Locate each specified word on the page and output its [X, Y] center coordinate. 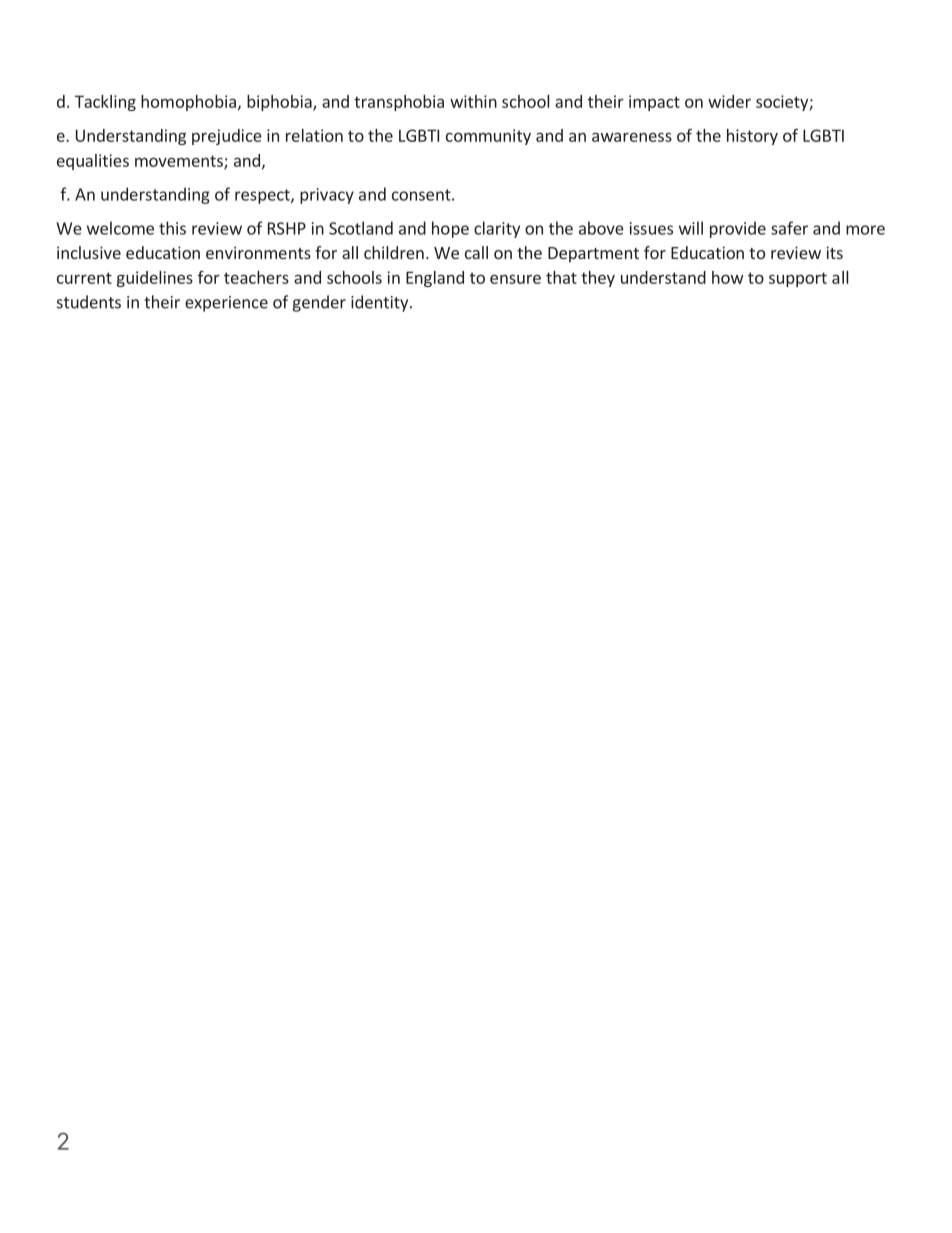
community [488, 137]
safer [789, 228]
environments [258, 252]
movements [180, 162]
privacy [327, 196]
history [752, 137]
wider [729, 101]
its [834, 252]
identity [381, 303]
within [473, 101]
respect [263, 196]
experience [226, 304]
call [476, 252]
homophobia [188, 103]
